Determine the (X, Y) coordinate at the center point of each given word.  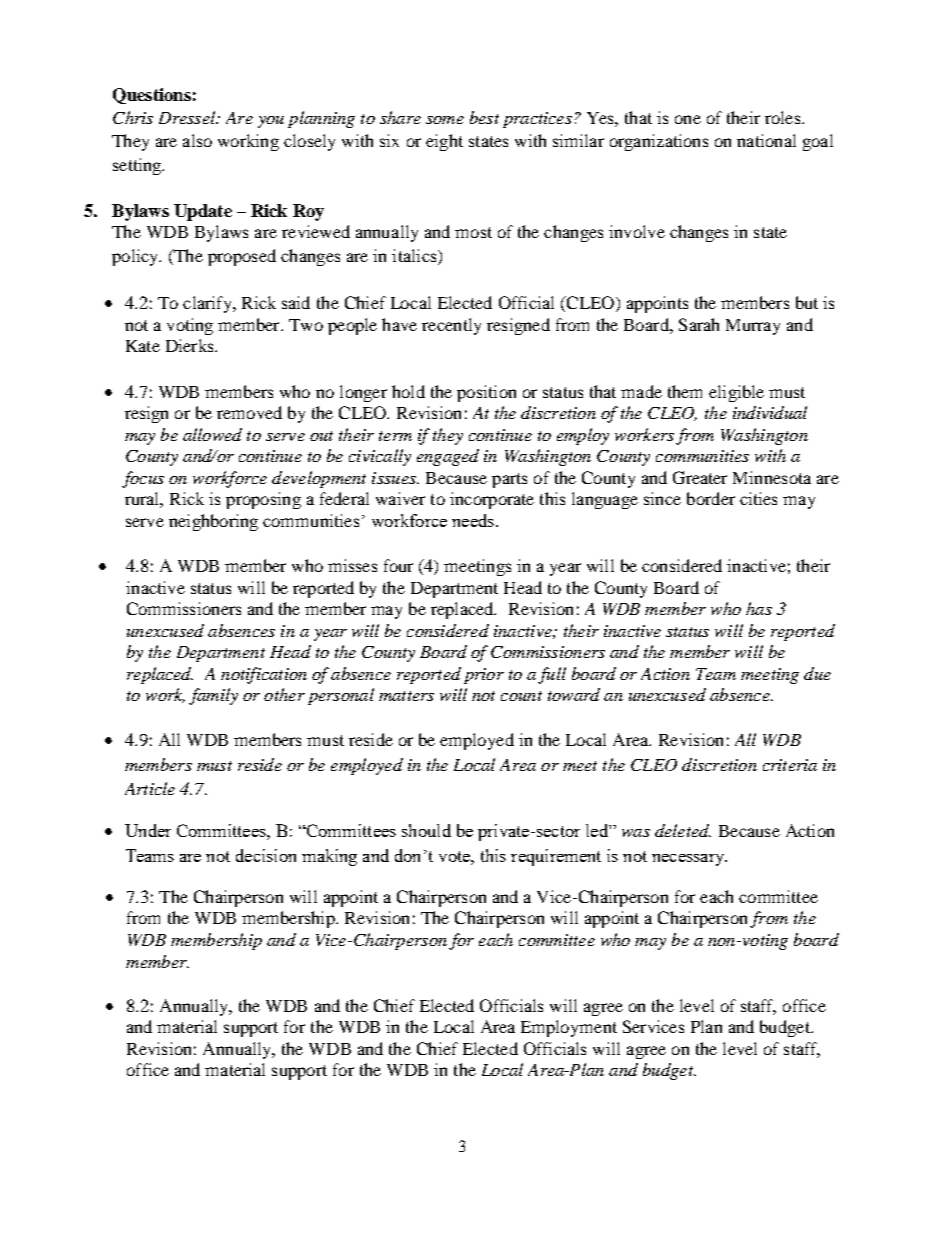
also (197, 140)
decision (266, 855)
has (759, 608)
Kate (143, 346)
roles (784, 117)
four (398, 565)
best (484, 117)
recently (451, 326)
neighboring (213, 522)
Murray (753, 327)
